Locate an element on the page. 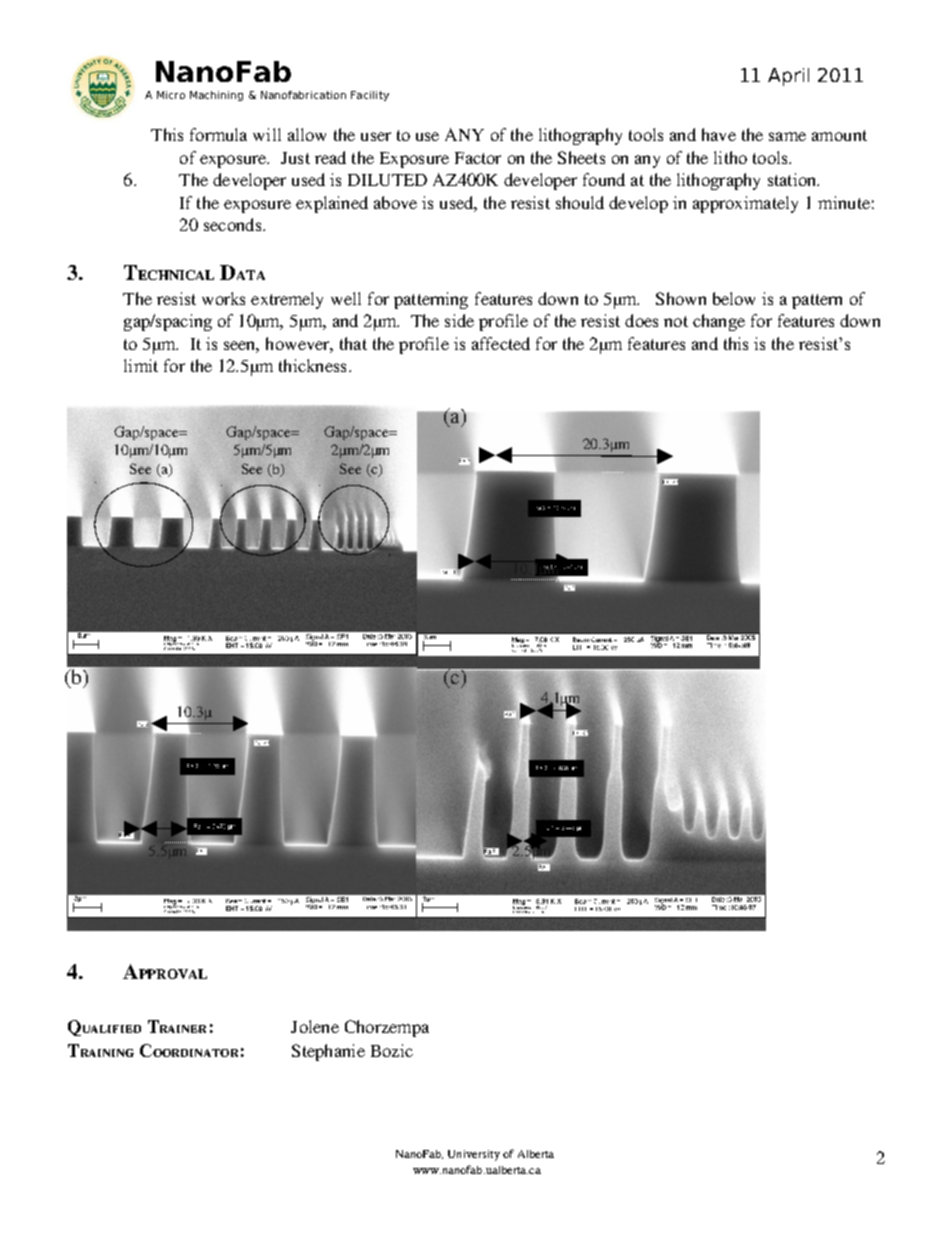  limit is located at coordinates (141, 365).
